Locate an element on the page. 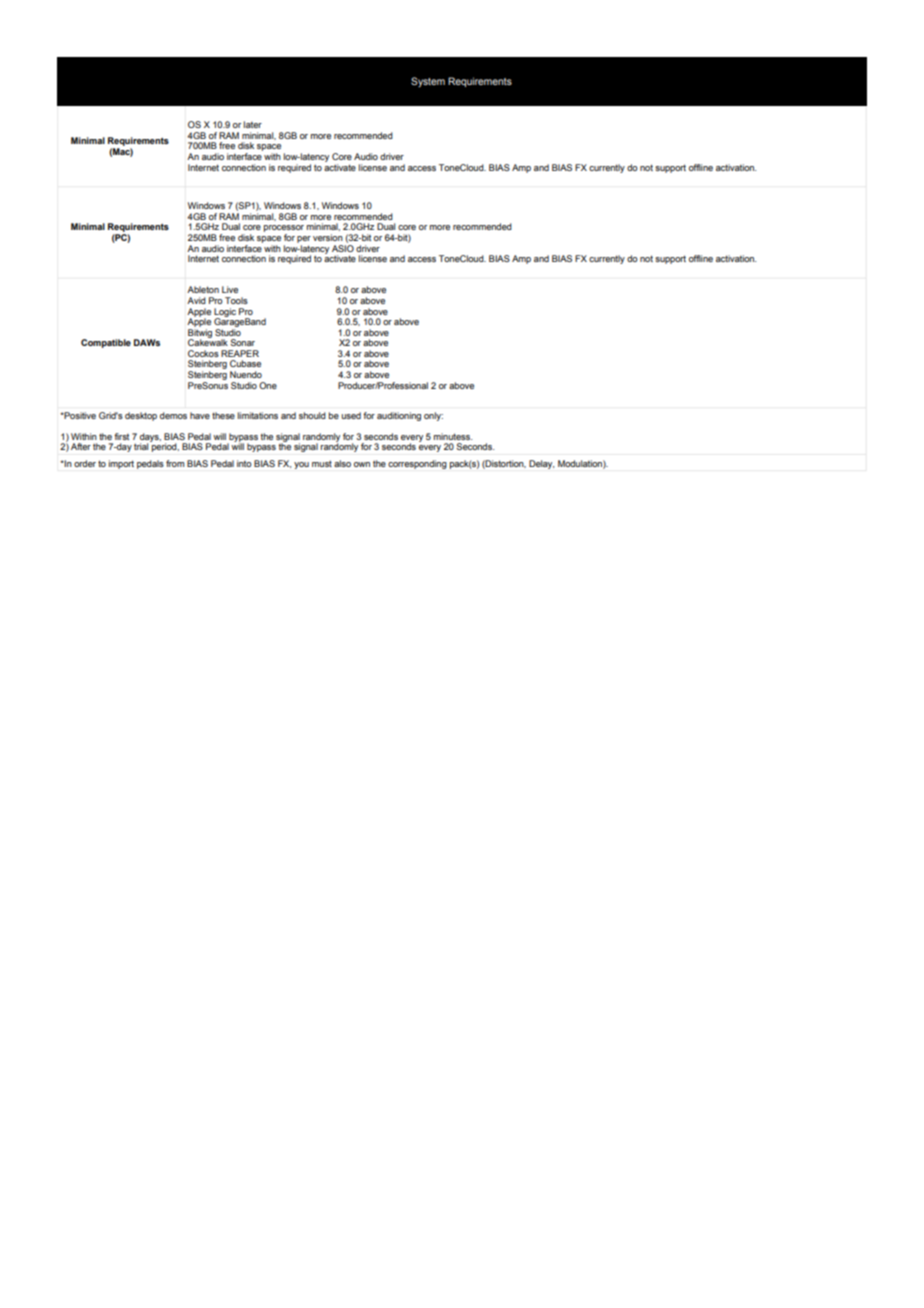  System is located at coordinates (428, 82).
